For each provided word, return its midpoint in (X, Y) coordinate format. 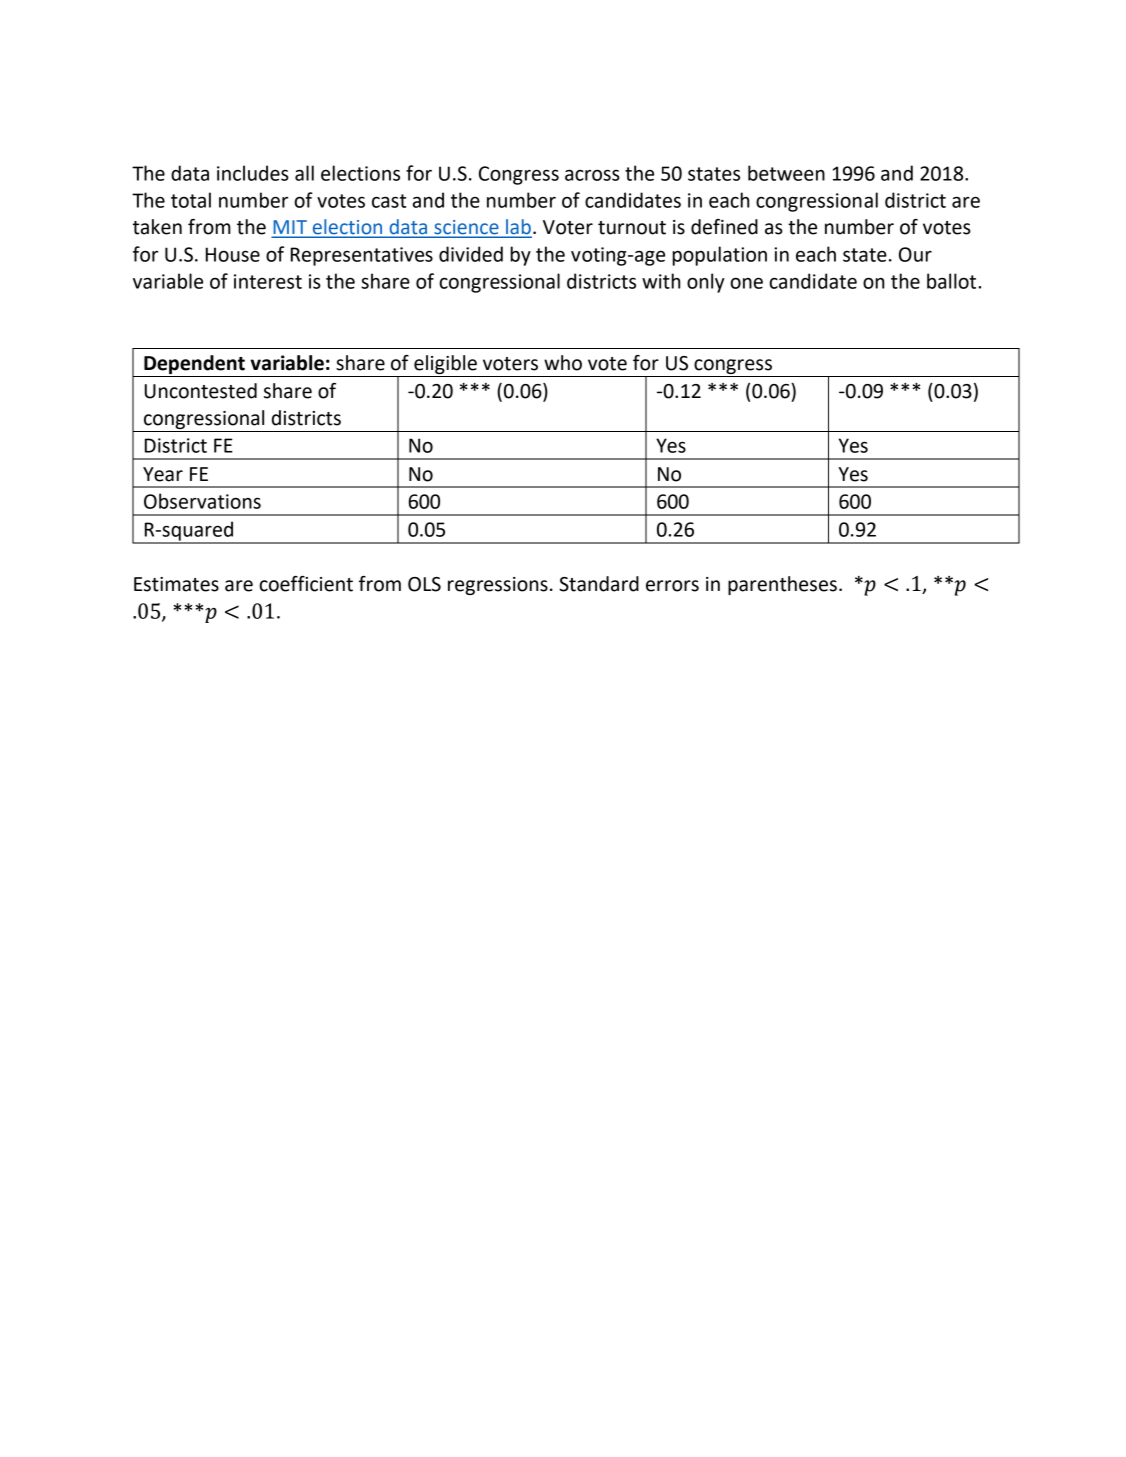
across (592, 175)
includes (253, 173)
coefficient (306, 584)
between (786, 173)
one (746, 283)
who (563, 363)
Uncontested (201, 391)
